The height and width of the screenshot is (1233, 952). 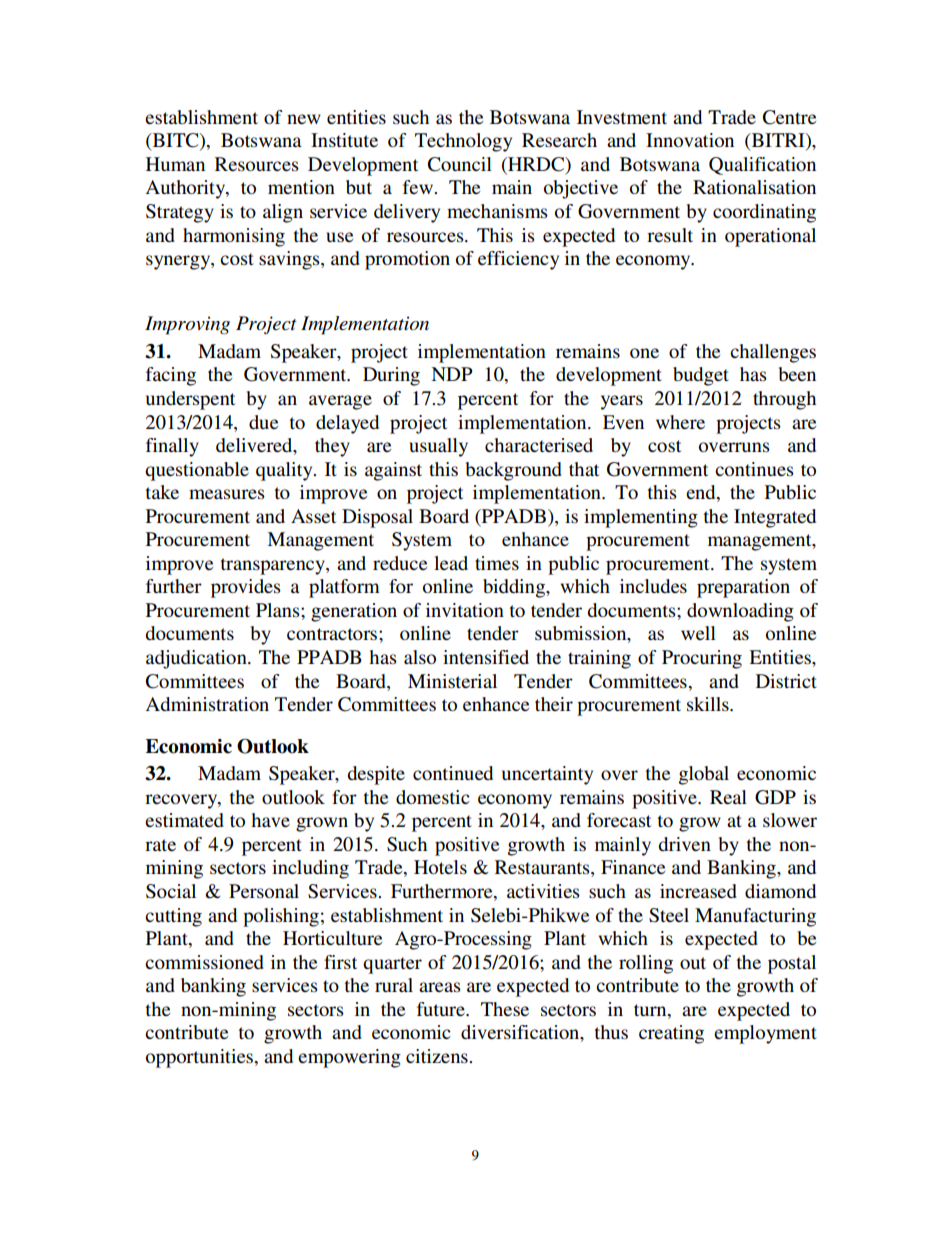 What do you see at coordinates (702, 659) in the screenshot?
I see `Procuring` at bounding box center [702, 659].
